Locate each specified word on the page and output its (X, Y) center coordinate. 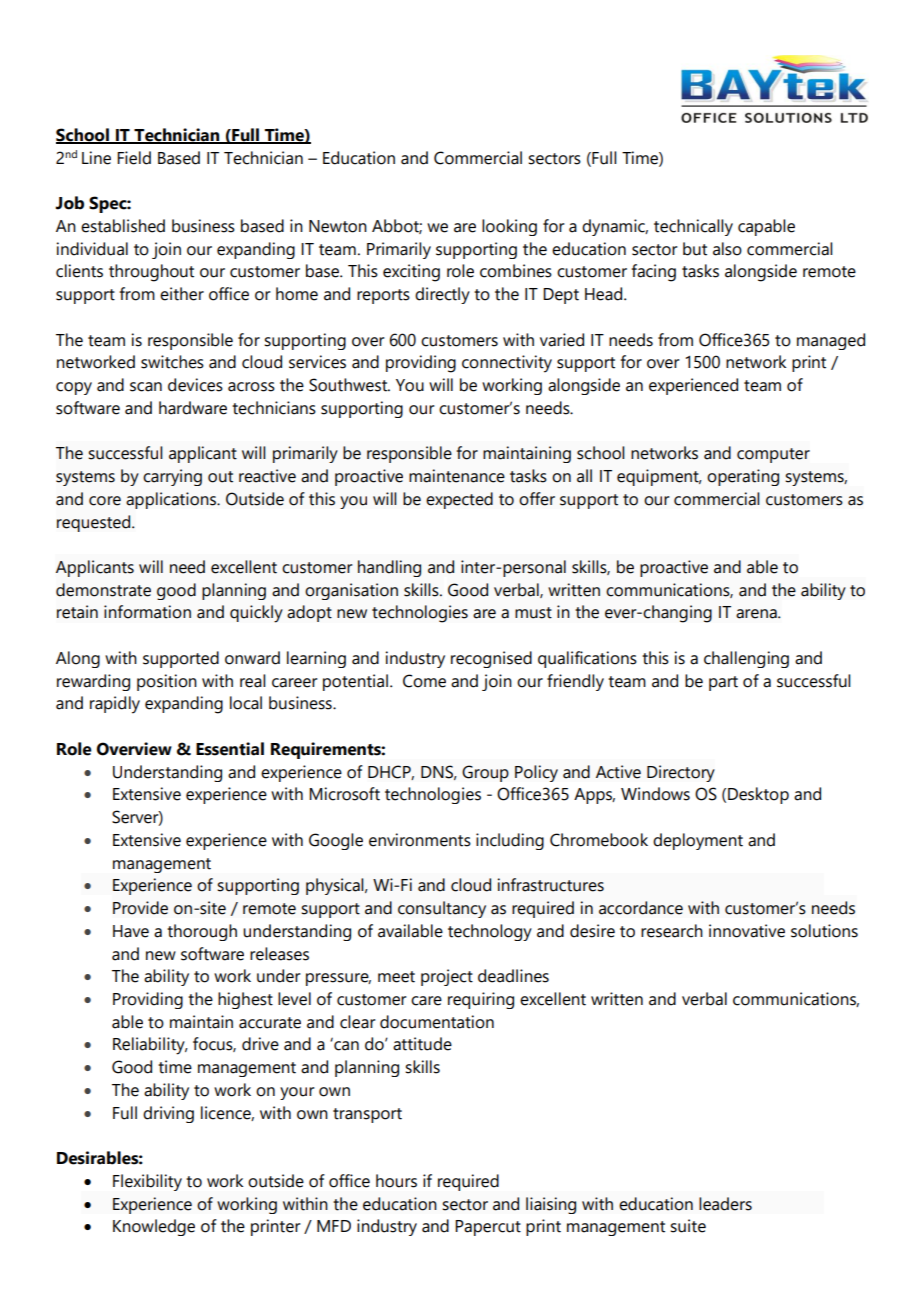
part (723, 683)
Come (424, 681)
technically (693, 227)
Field (134, 158)
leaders (725, 1204)
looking (509, 227)
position (167, 682)
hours (396, 1181)
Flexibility (147, 1182)
